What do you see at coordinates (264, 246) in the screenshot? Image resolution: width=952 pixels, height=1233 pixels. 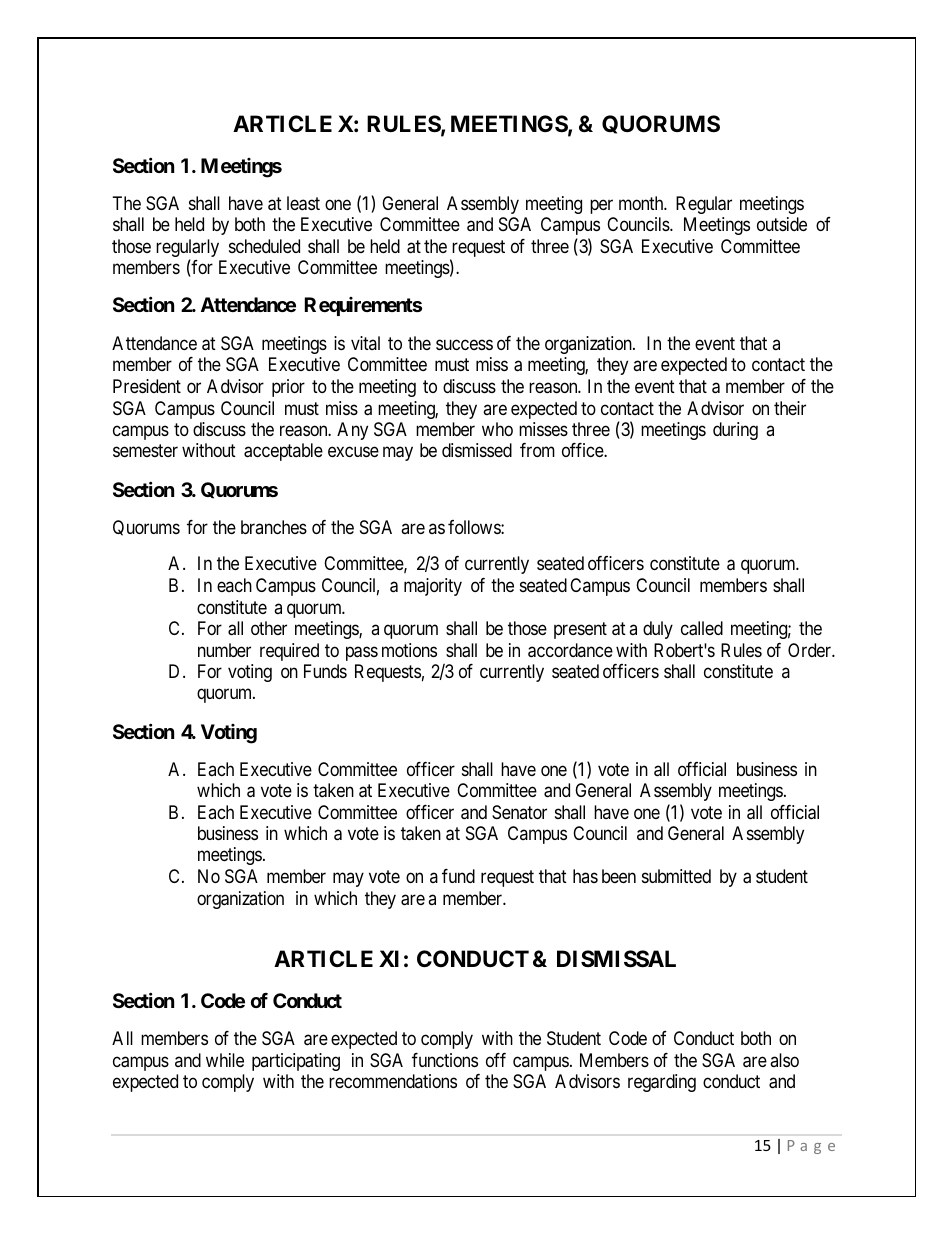 I see `scheduled` at bounding box center [264, 246].
